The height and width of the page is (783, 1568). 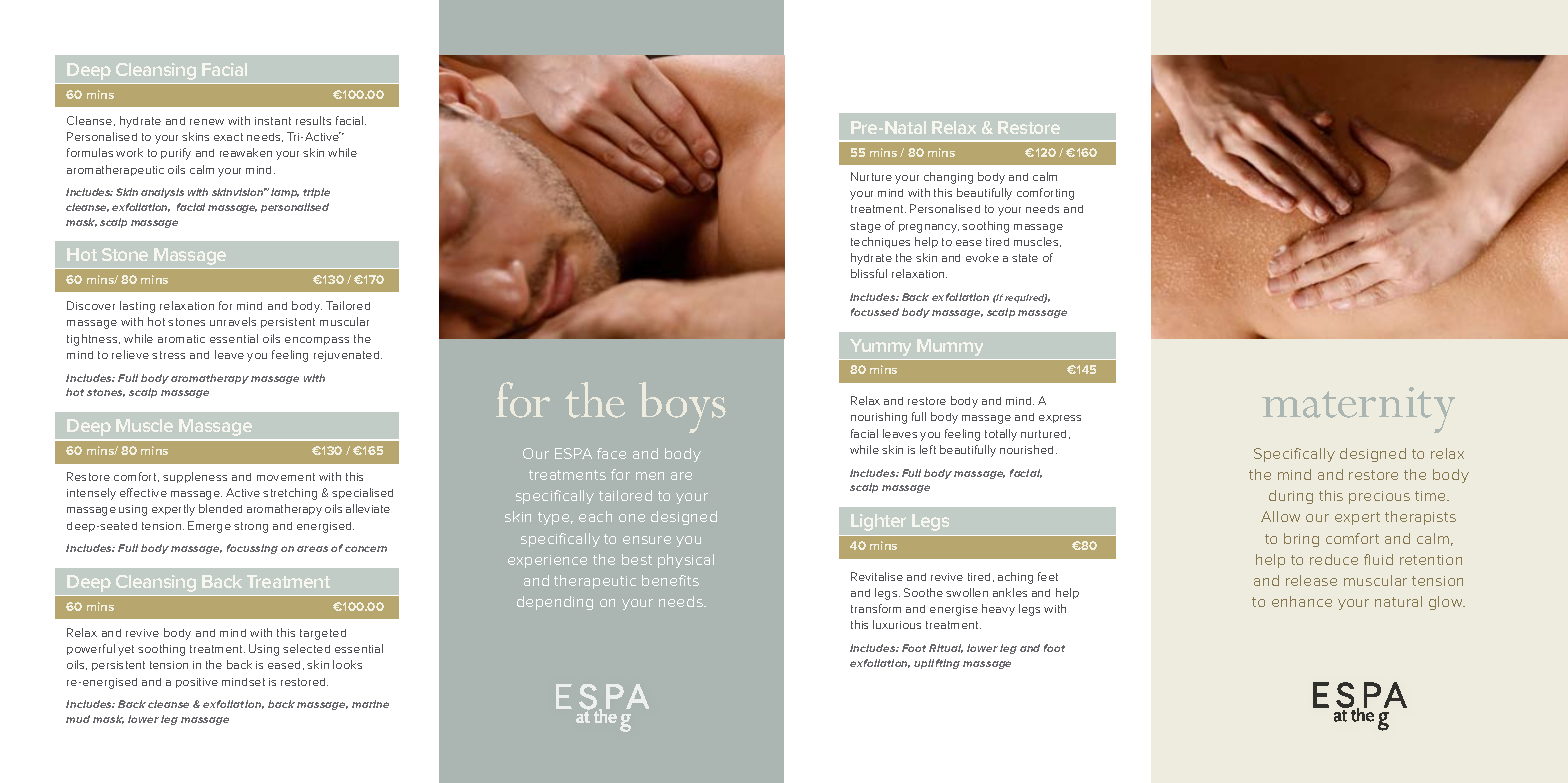 What do you see at coordinates (137, 307) in the page?
I see `lasting` at bounding box center [137, 307].
